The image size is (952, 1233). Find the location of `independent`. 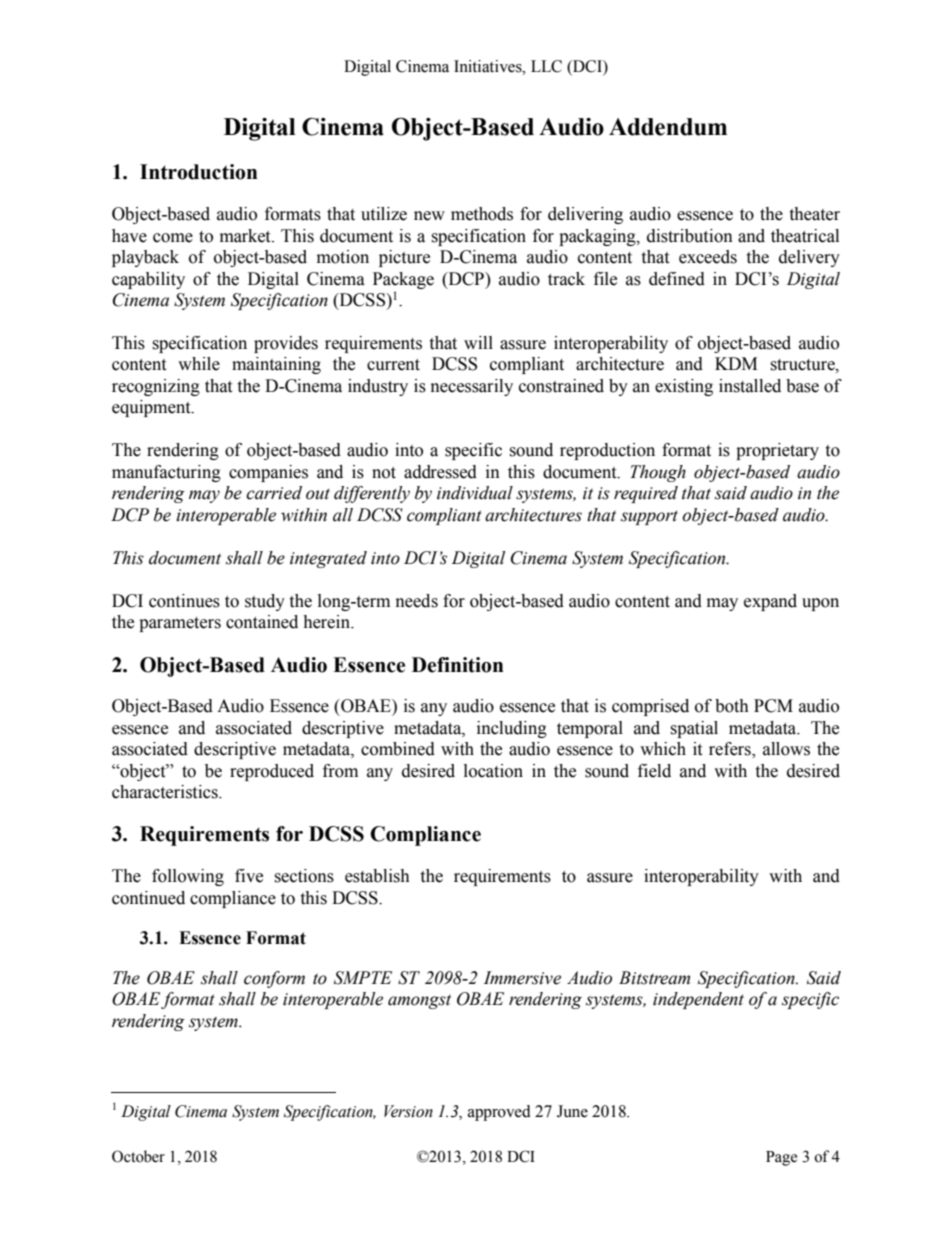

independent is located at coordinates (698, 1000).
